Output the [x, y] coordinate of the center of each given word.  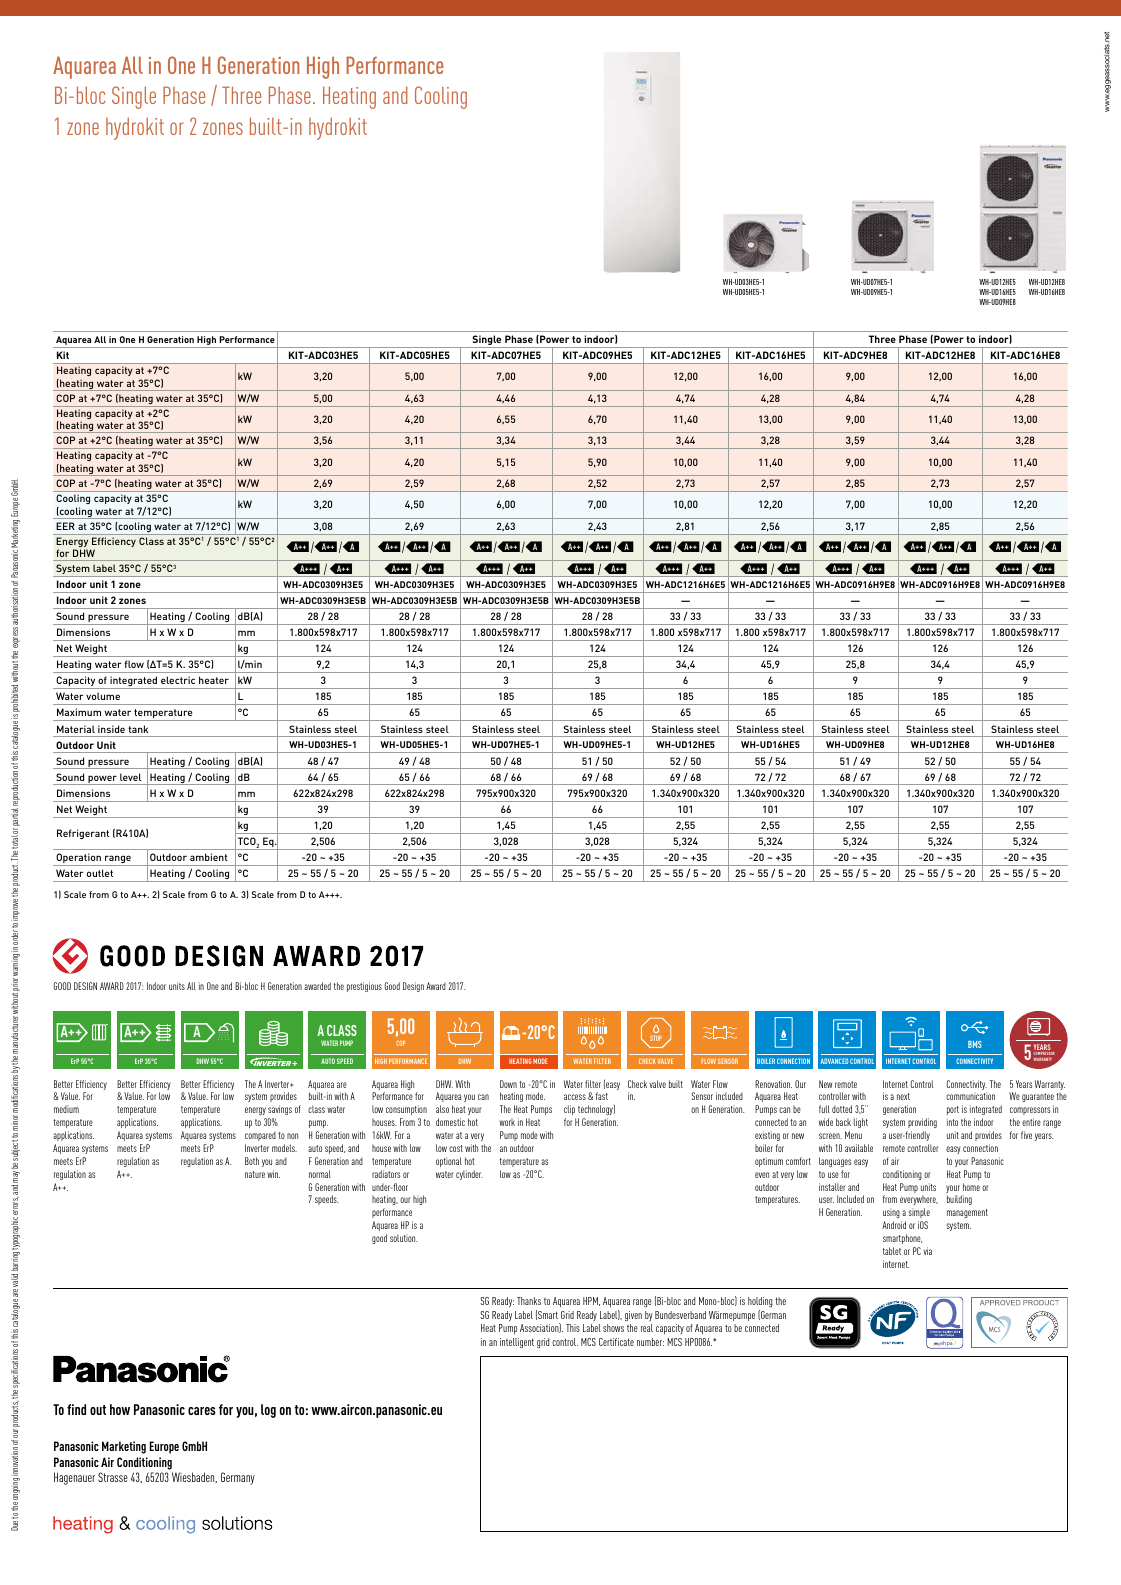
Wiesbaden [194, 1477]
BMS [975, 1044]
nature [255, 1174]
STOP [656, 1038]
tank [138, 729]
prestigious [364, 987]
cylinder [469, 1175]
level [130, 777]
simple [919, 1213]
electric [178, 680]
